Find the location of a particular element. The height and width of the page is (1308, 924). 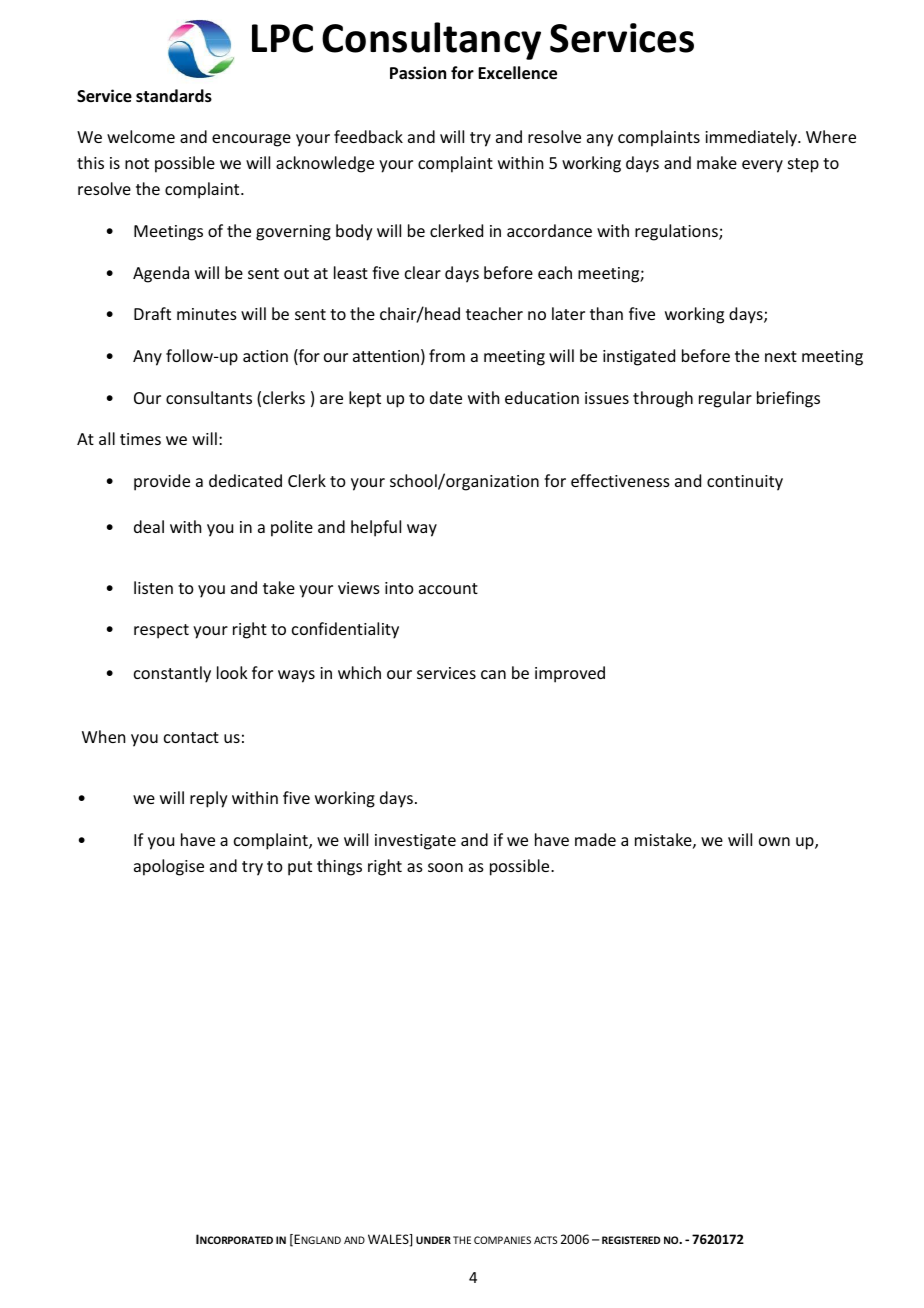

investigate is located at coordinates (415, 842).
